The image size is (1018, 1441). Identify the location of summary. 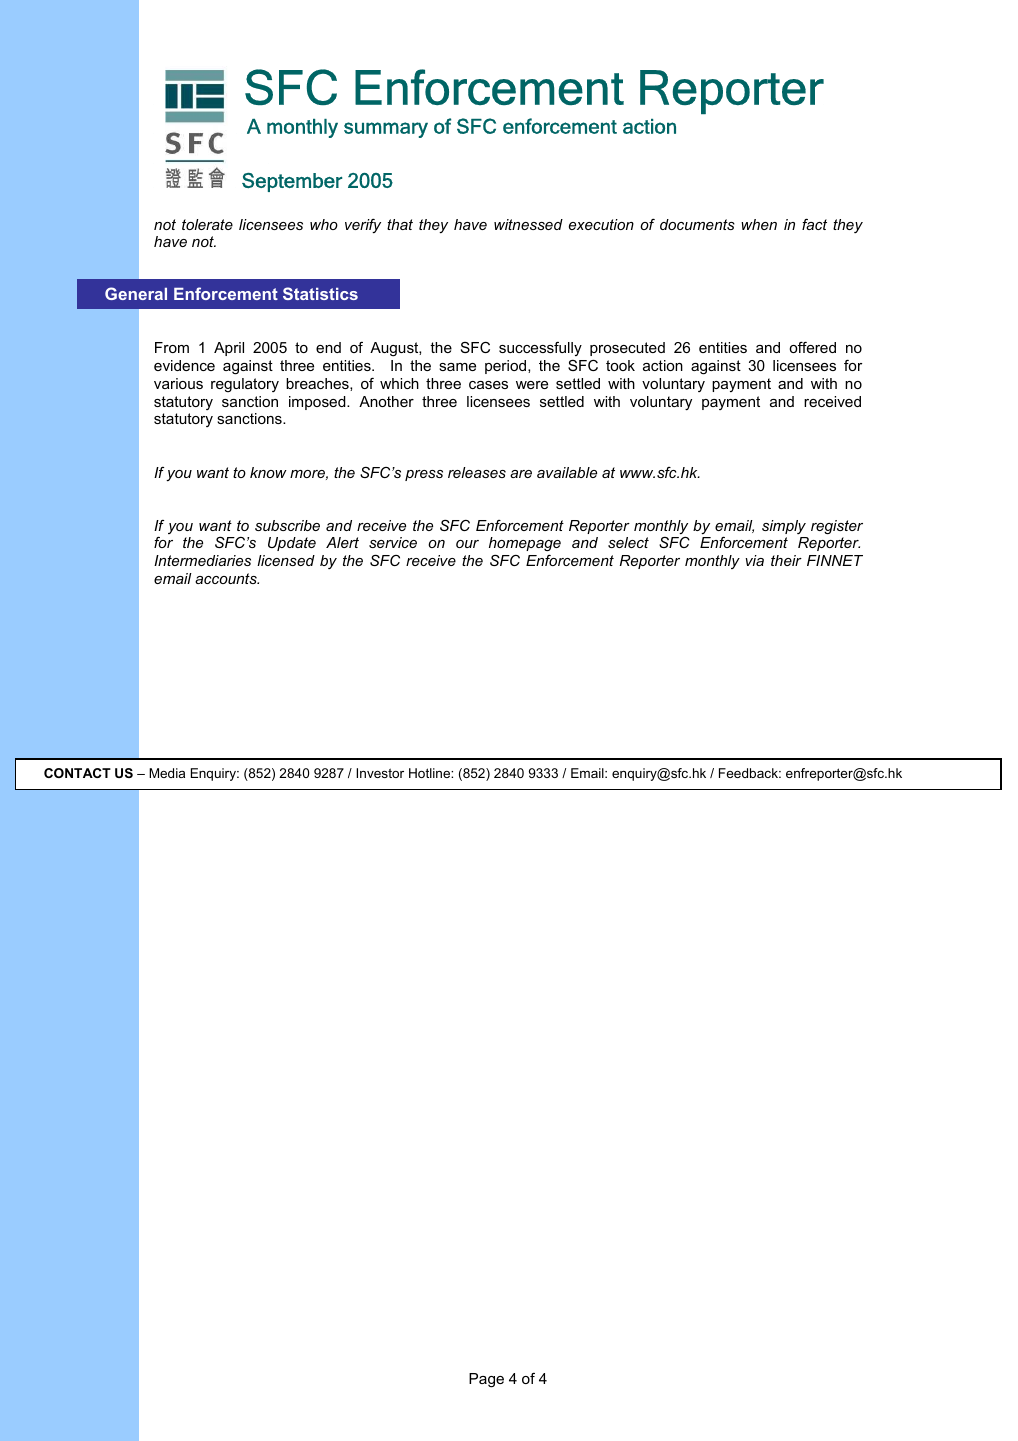
(386, 130).
